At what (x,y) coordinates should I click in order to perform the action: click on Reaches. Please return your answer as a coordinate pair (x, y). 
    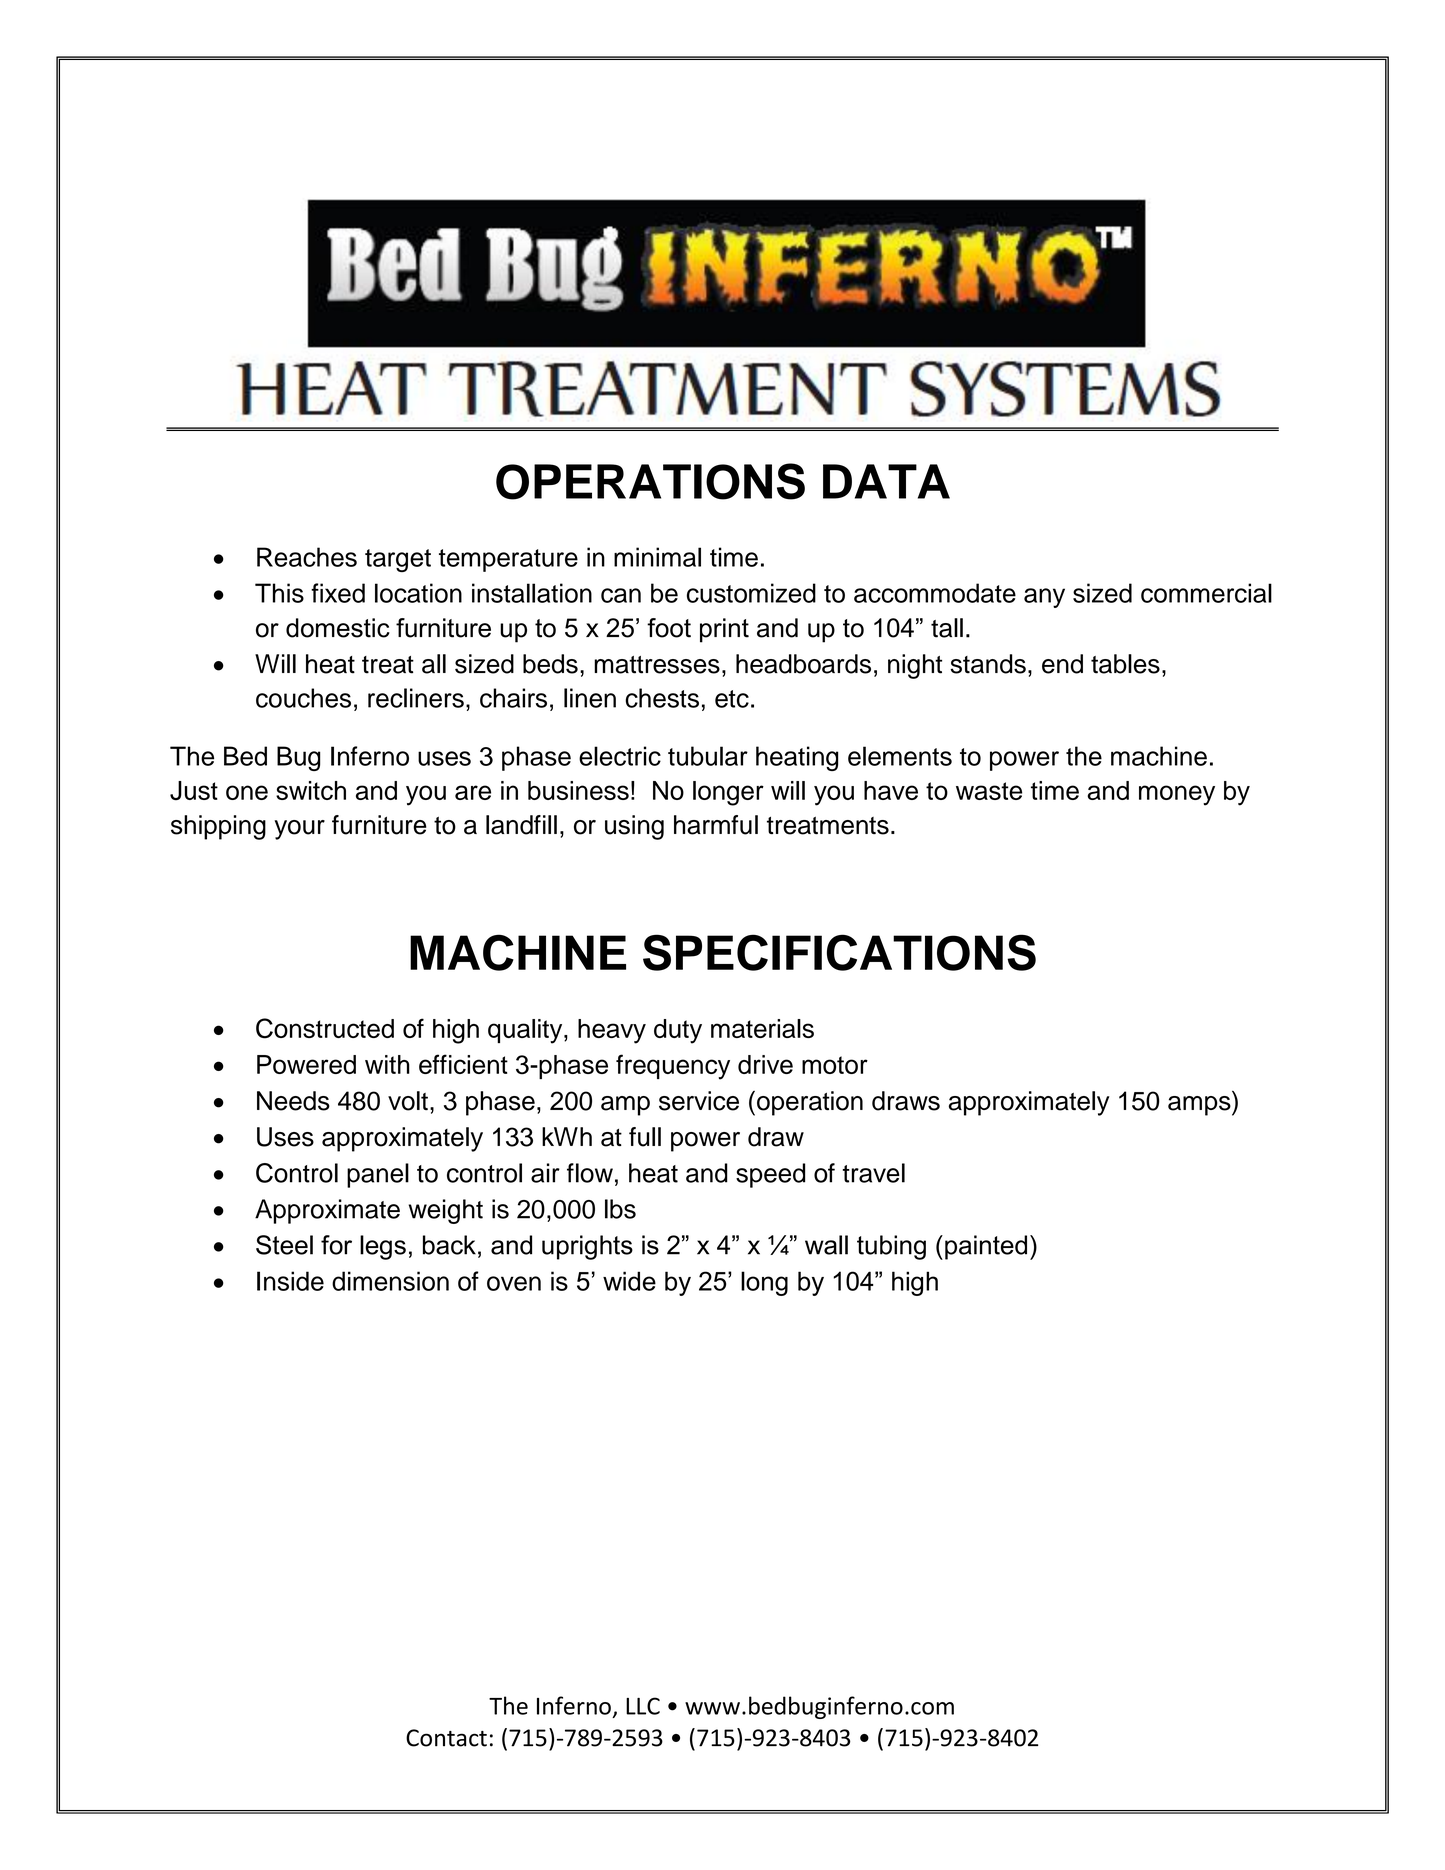
    Looking at the image, I should click on (307, 557).
